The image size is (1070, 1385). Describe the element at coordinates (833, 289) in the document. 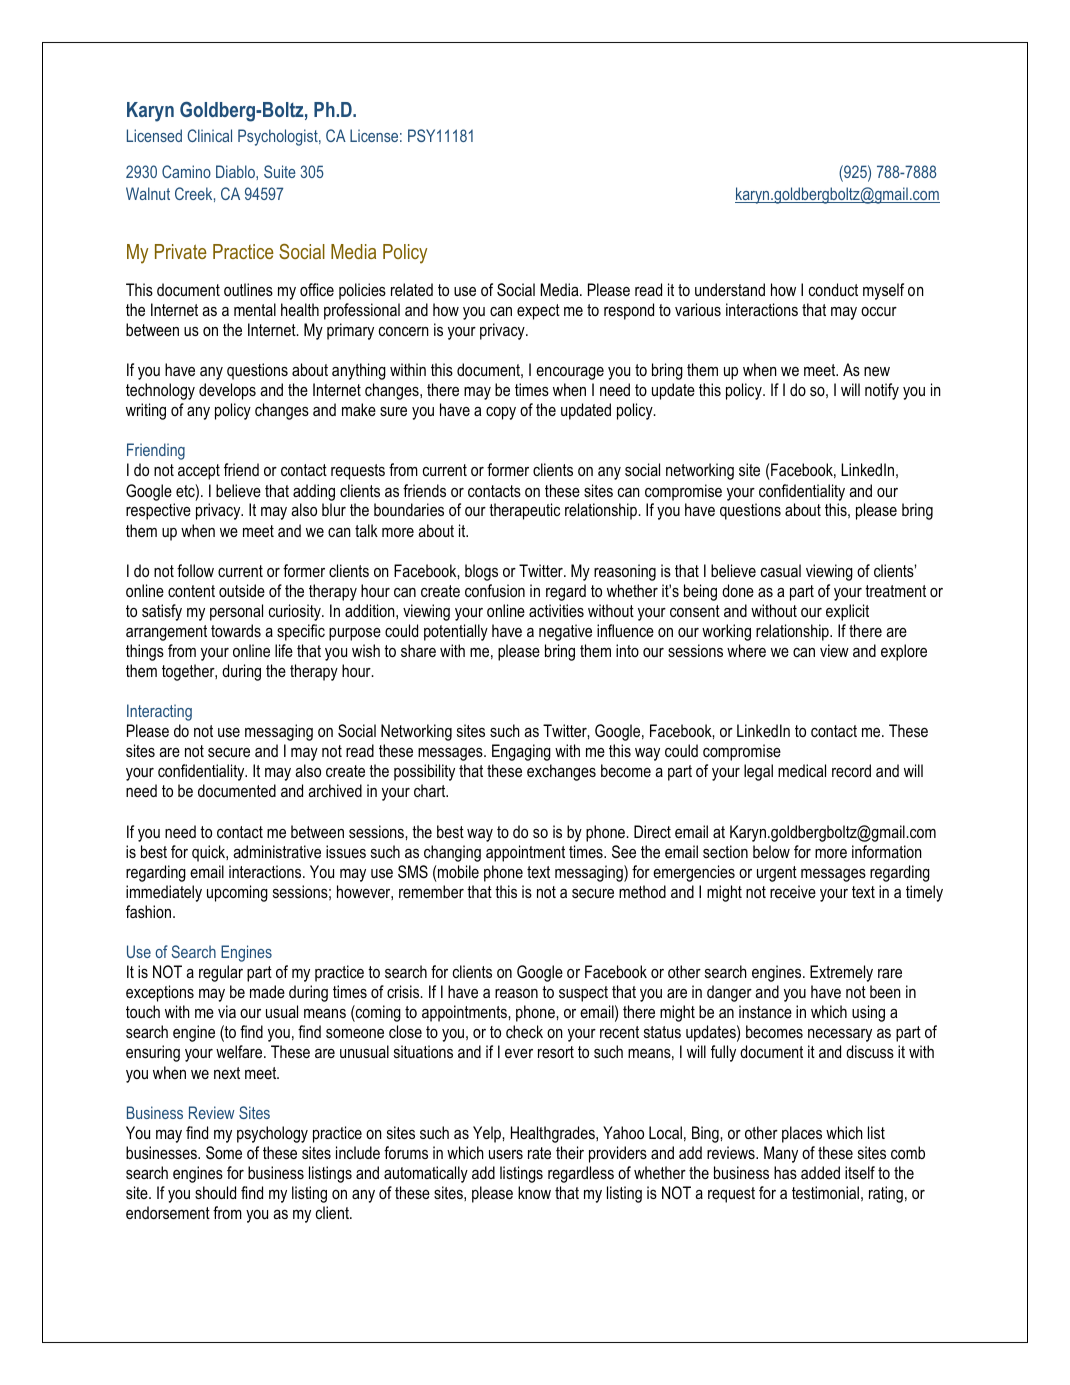

I see `conduct` at that location.
